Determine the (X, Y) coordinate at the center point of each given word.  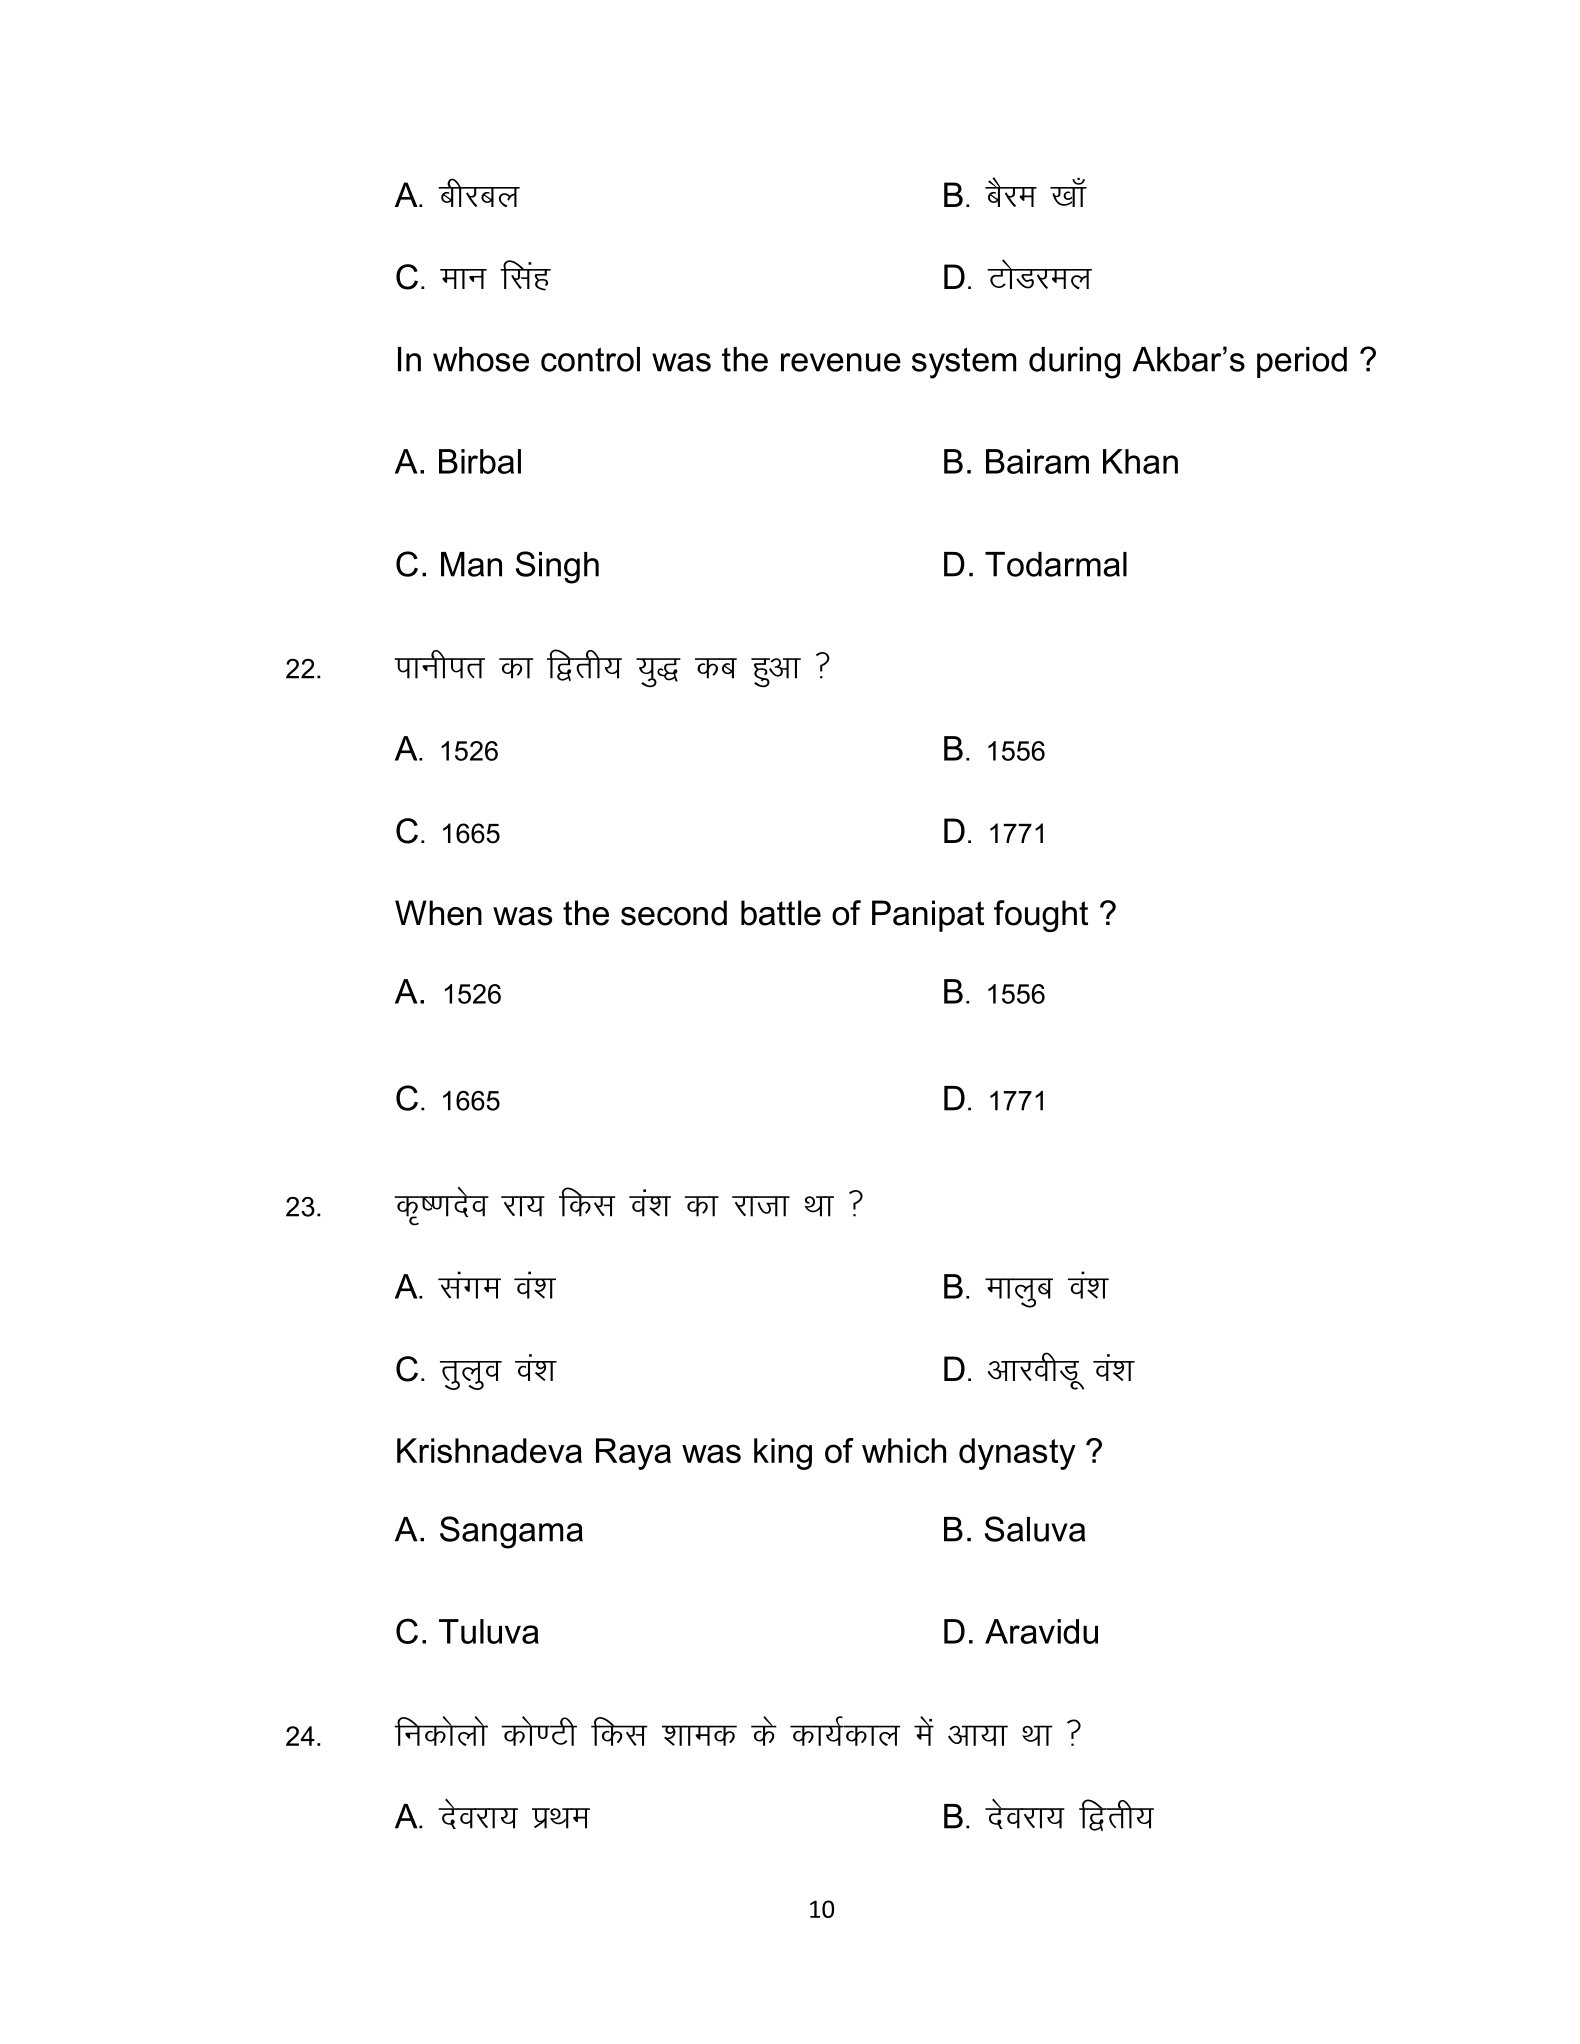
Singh (557, 567)
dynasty (1017, 1454)
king (783, 1454)
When (438, 913)
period (1302, 362)
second (674, 913)
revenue (841, 362)
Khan (1140, 461)
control (590, 359)
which (904, 1450)
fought (1041, 916)
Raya (633, 1454)
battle (781, 913)
